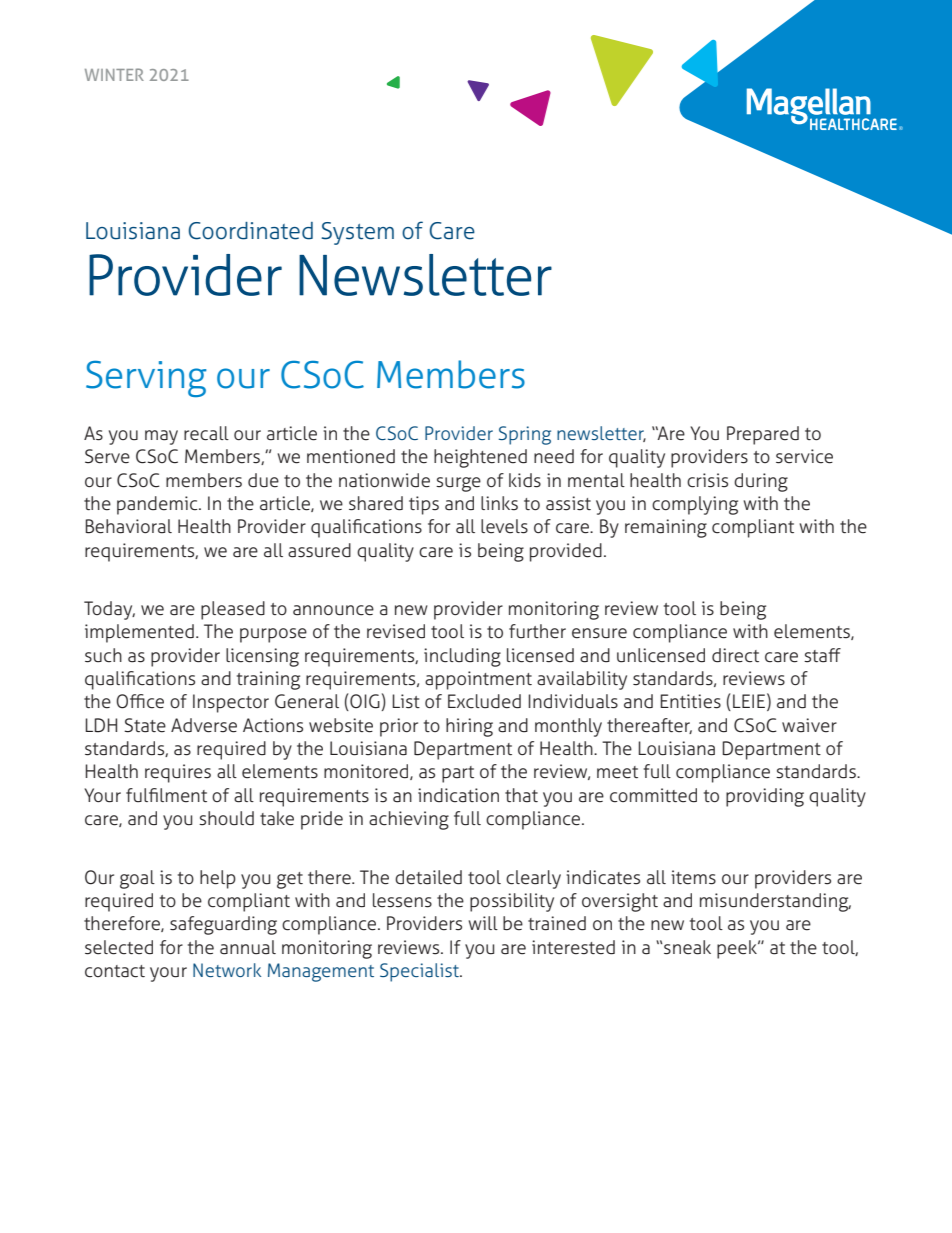 The height and width of the screenshot is (1233, 952). What do you see at coordinates (146, 379) in the screenshot?
I see `Serving` at bounding box center [146, 379].
